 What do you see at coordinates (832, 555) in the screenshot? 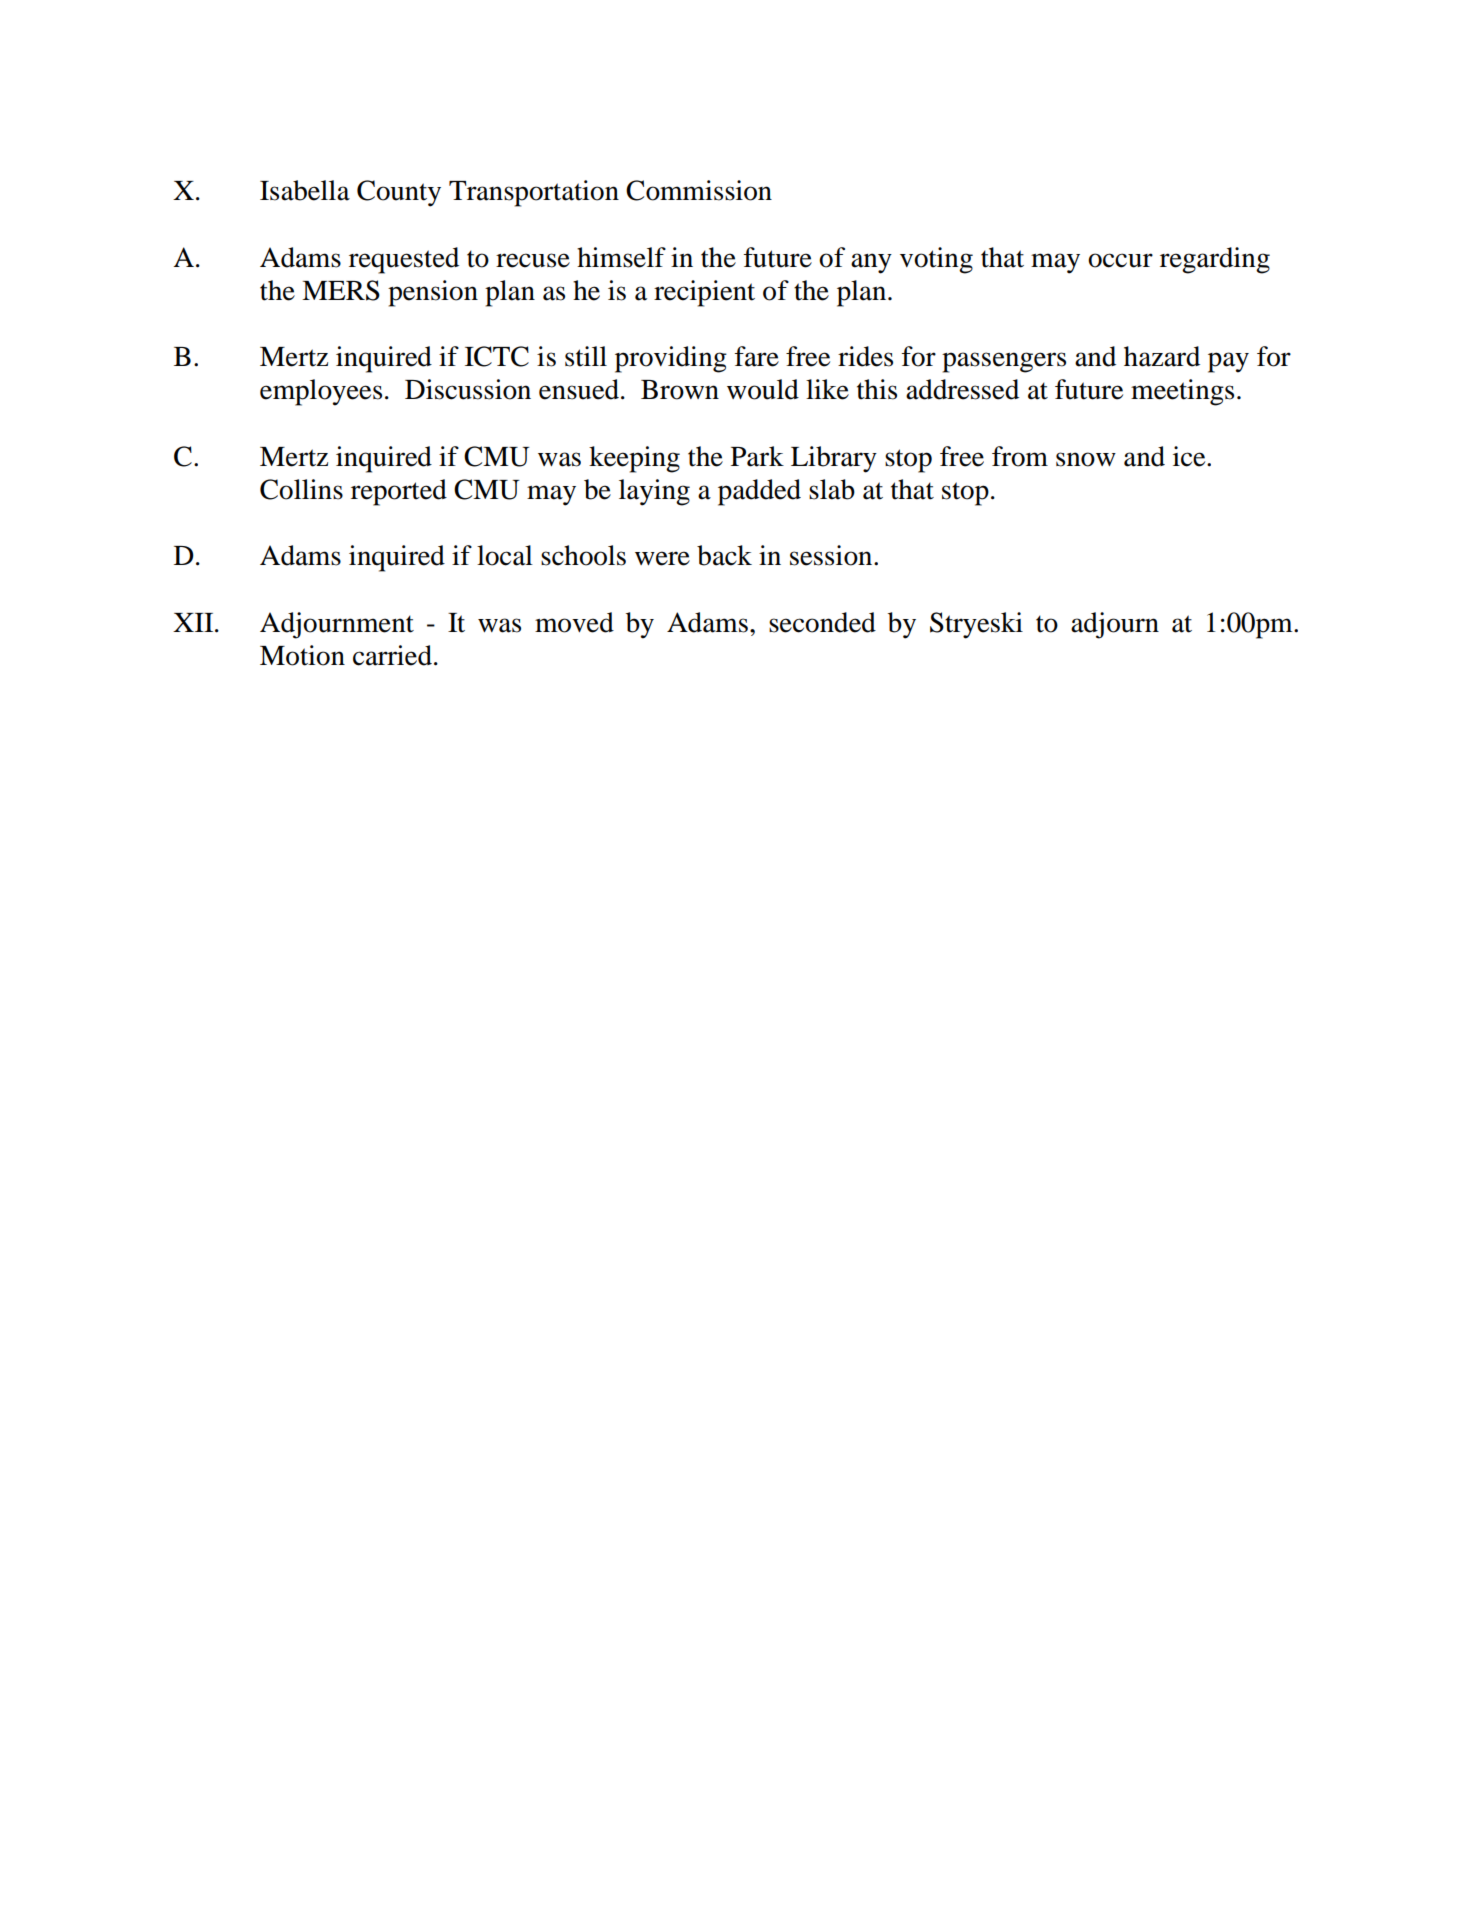
I see `session` at bounding box center [832, 555].
